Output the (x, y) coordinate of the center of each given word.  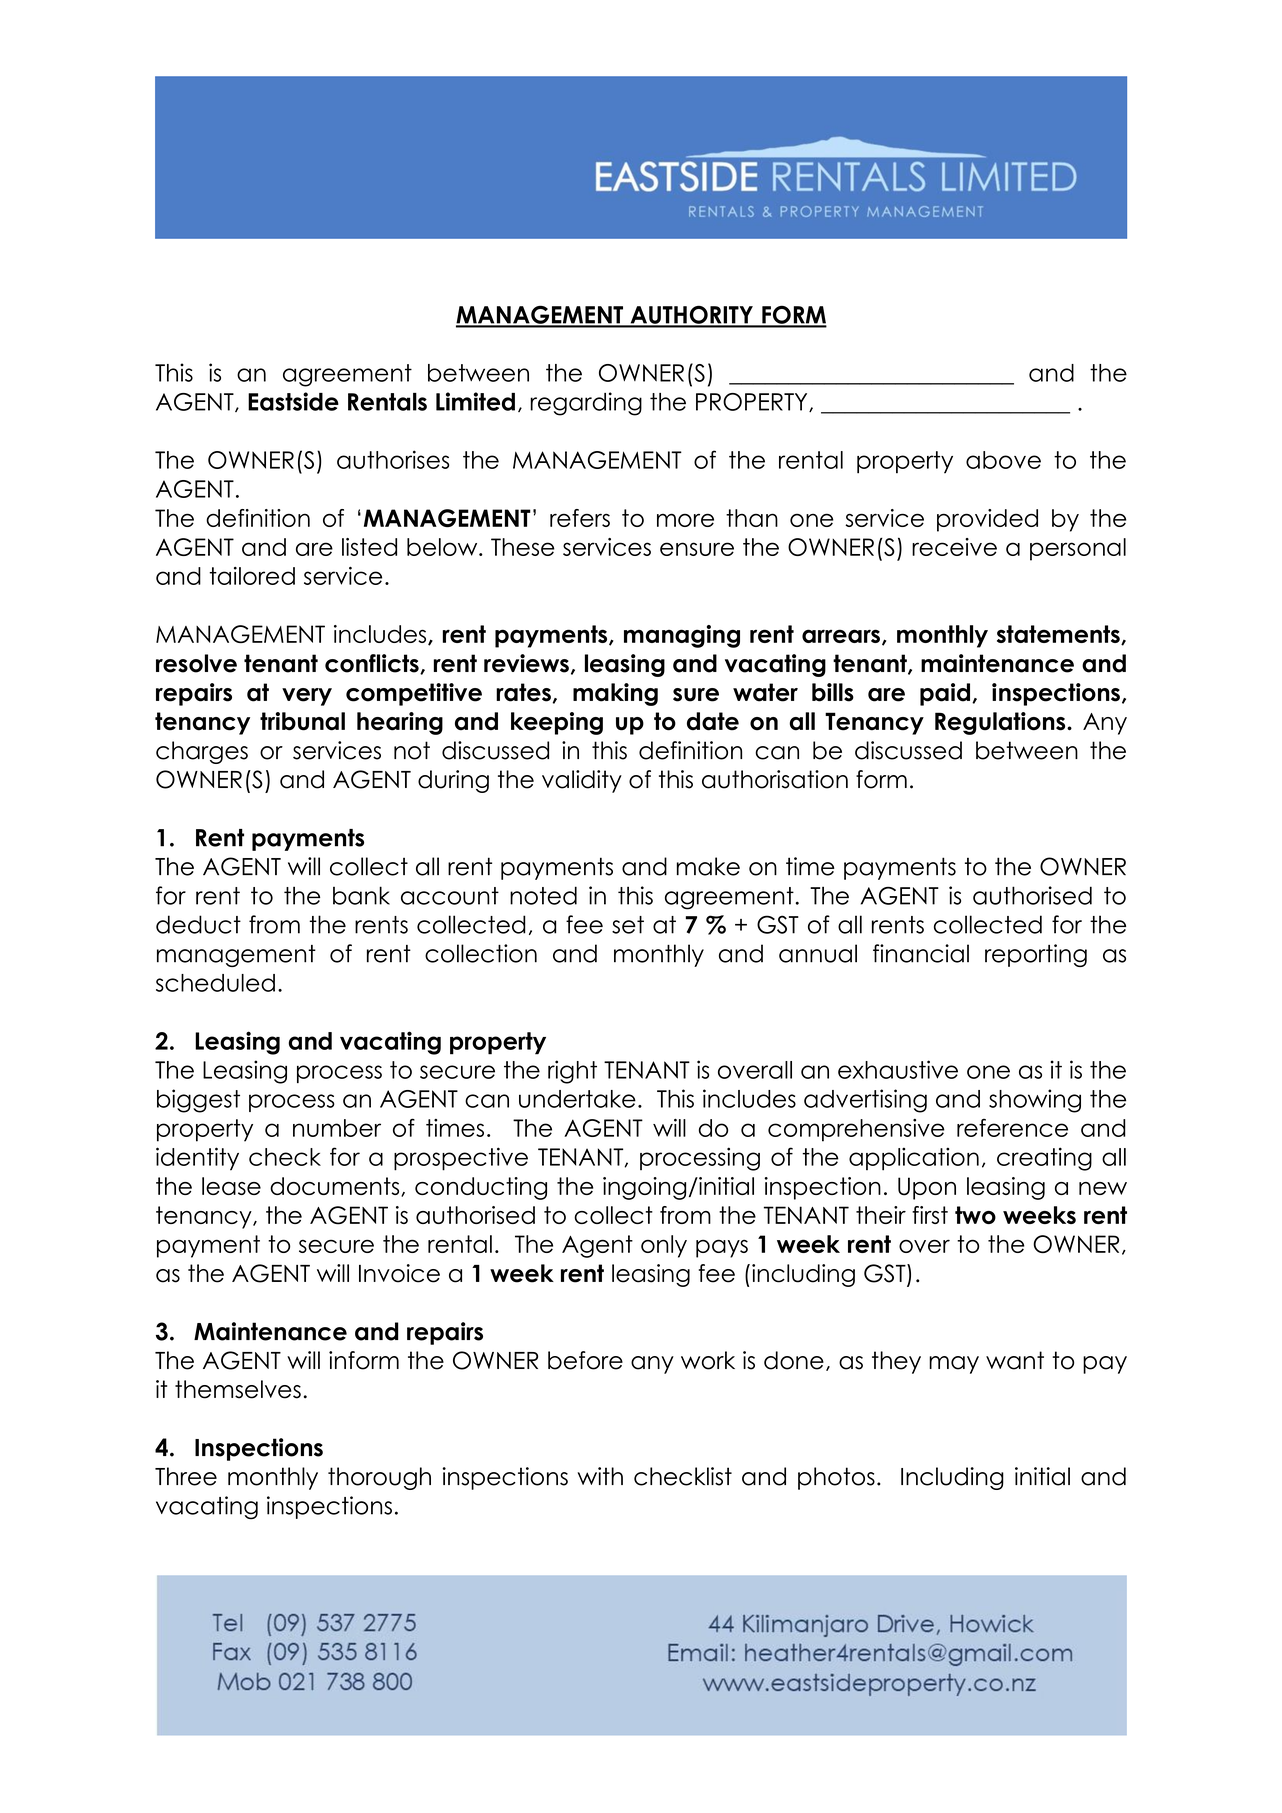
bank (361, 895)
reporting (1036, 955)
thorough (379, 1478)
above (1003, 460)
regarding (586, 404)
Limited (475, 401)
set (628, 925)
